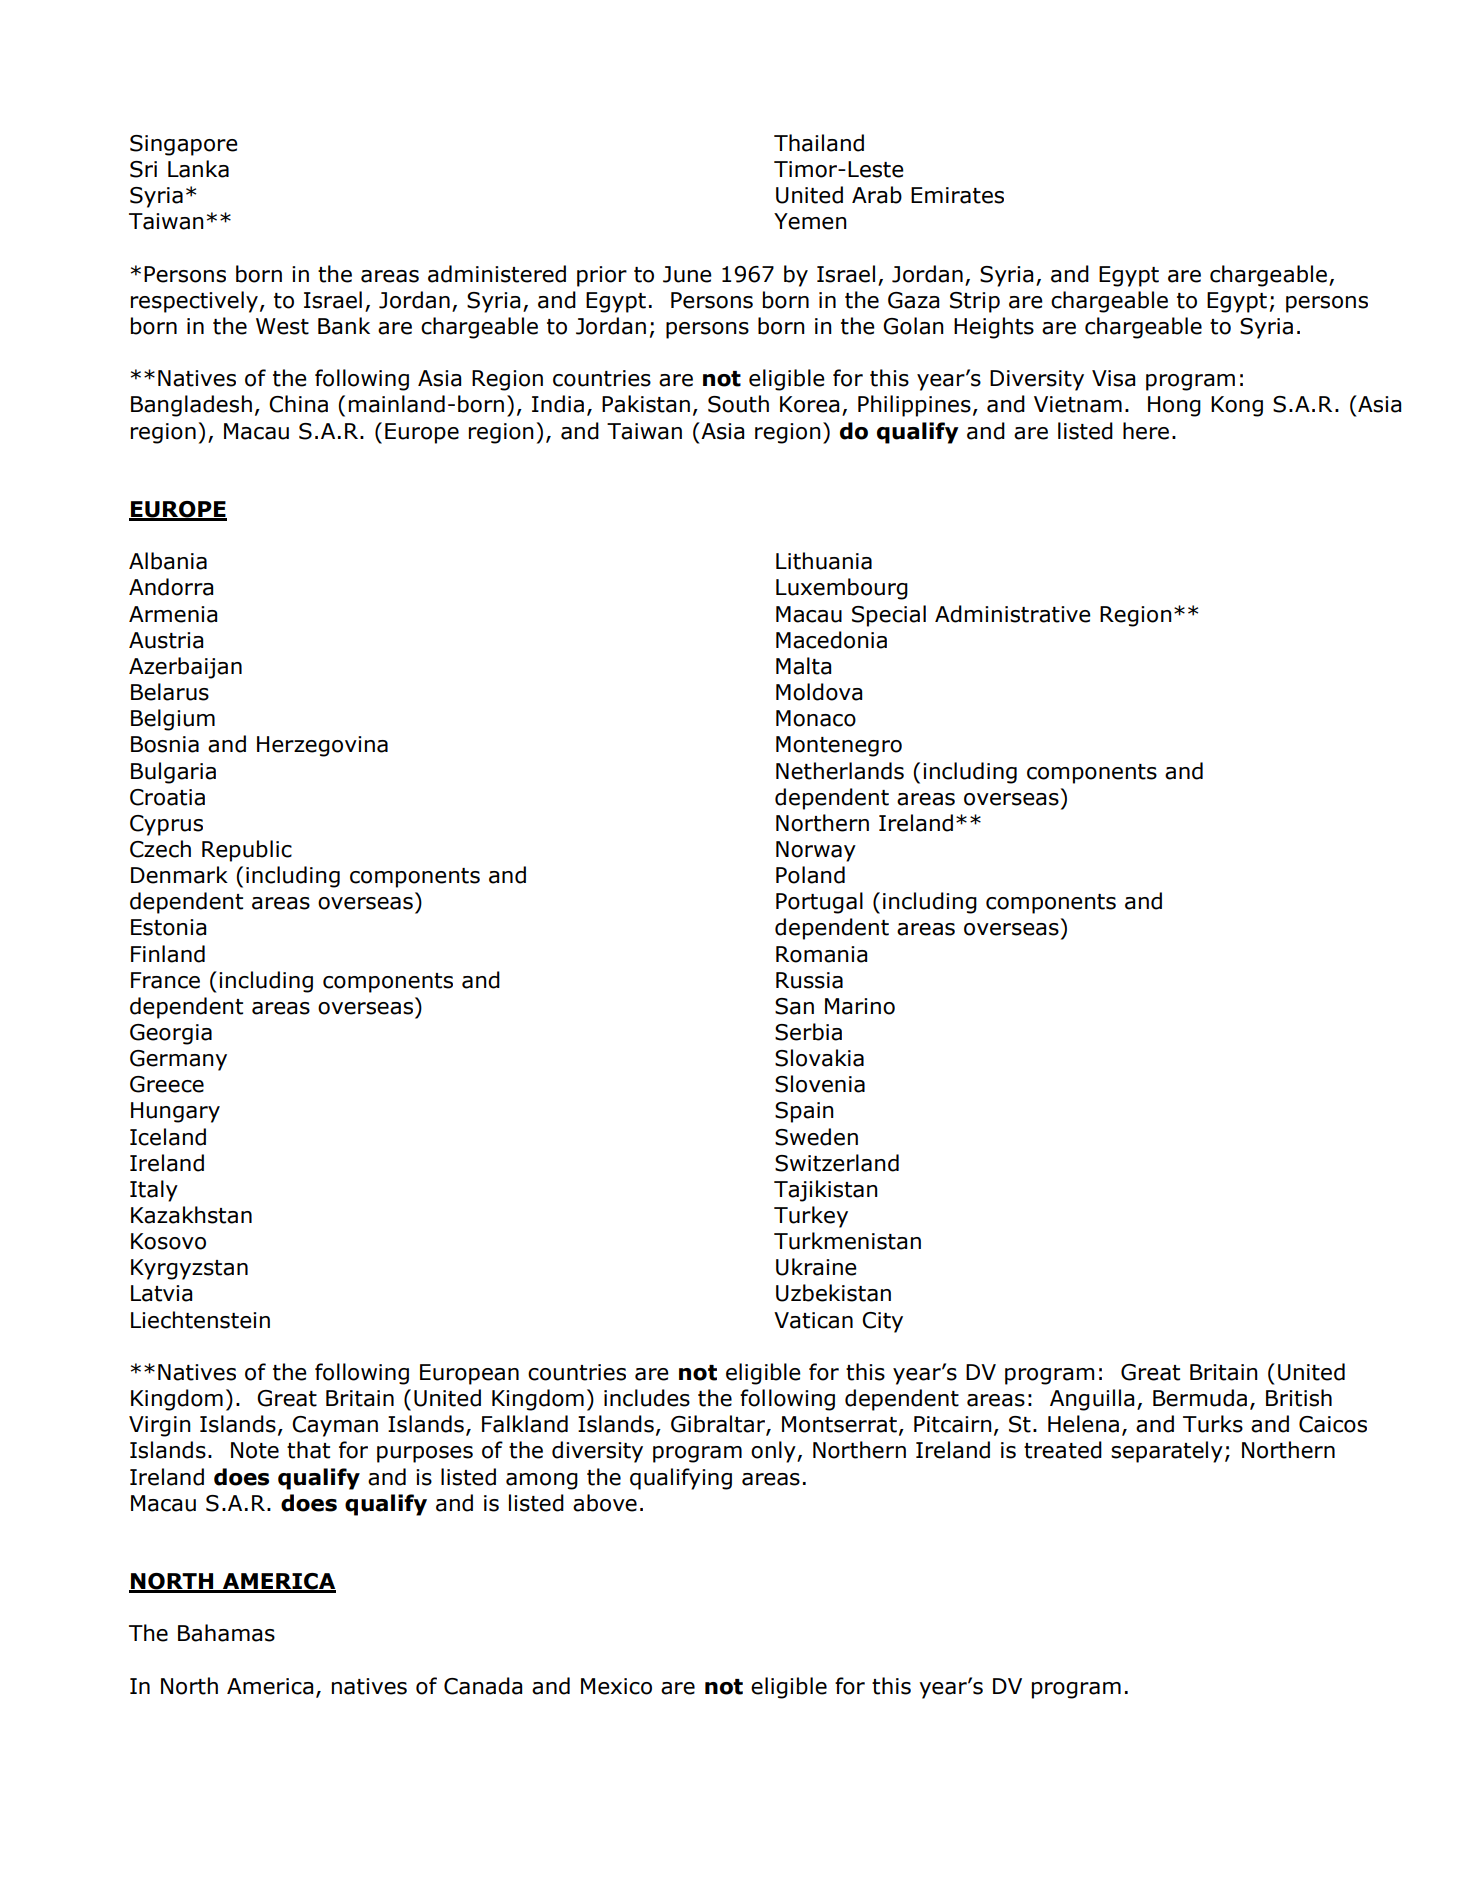 The image size is (1463, 1893). I want to click on Administrative, so click(1013, 614).
